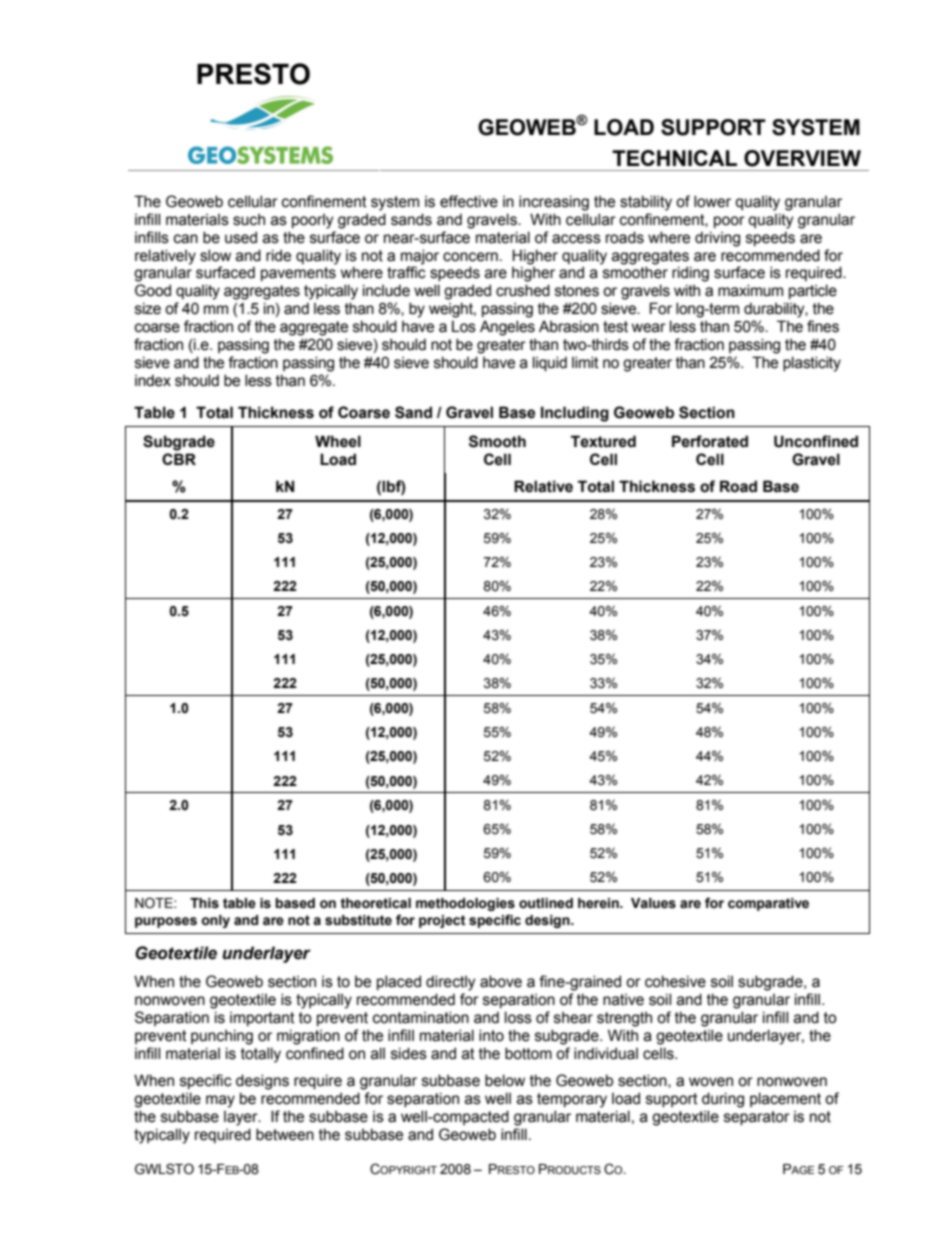 The height and width of the image is (1233, 952). I want to click on CBR, so click(179, 459).
